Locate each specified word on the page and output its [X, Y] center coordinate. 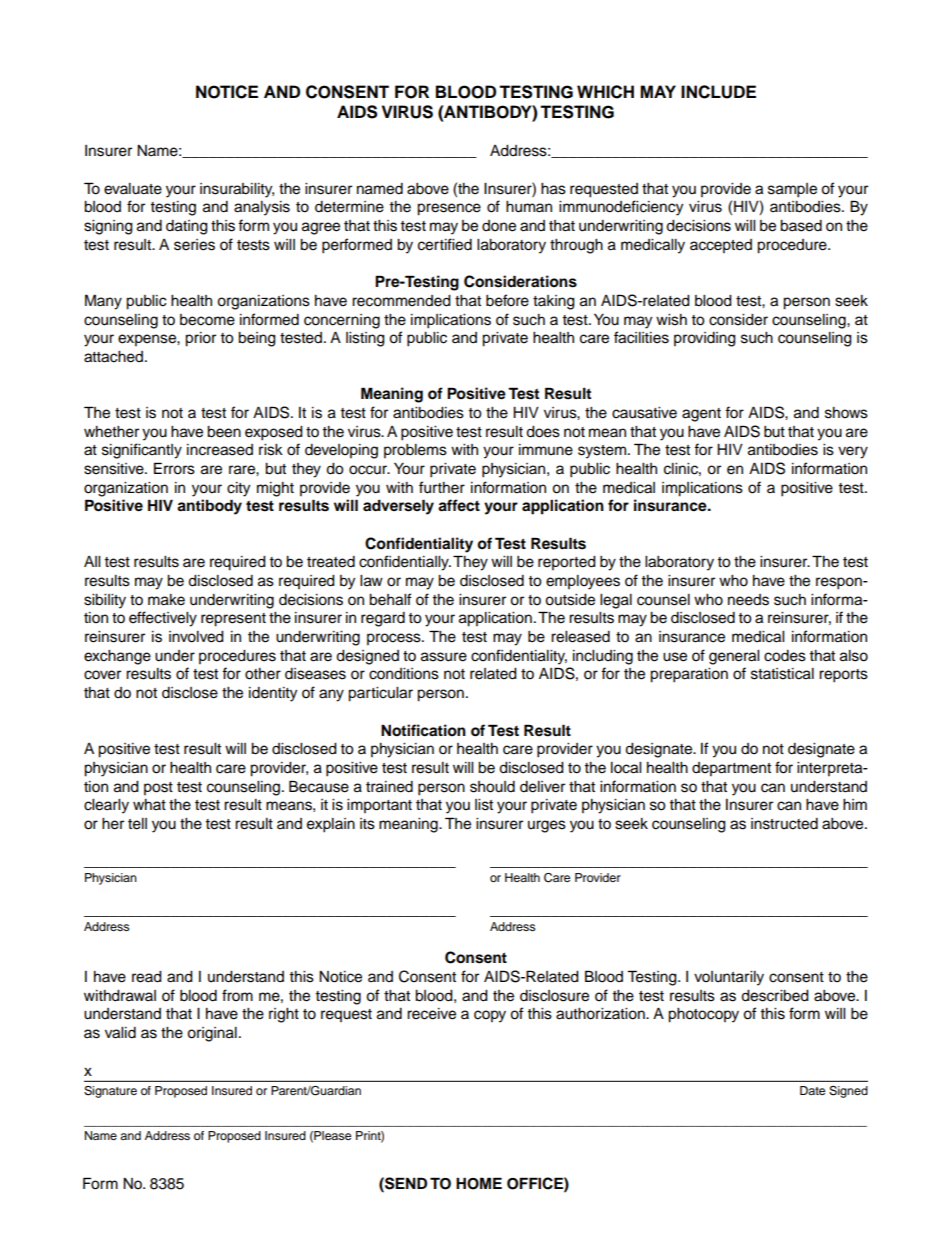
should [492, 787]
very [853, 452]
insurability [237, 190]
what [149, 804]
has [553, 189]
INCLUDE [718, 92]
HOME [479, 1183]
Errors [174, 468]
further [442, 487]
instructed [784, 824]
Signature [110, 1092]
